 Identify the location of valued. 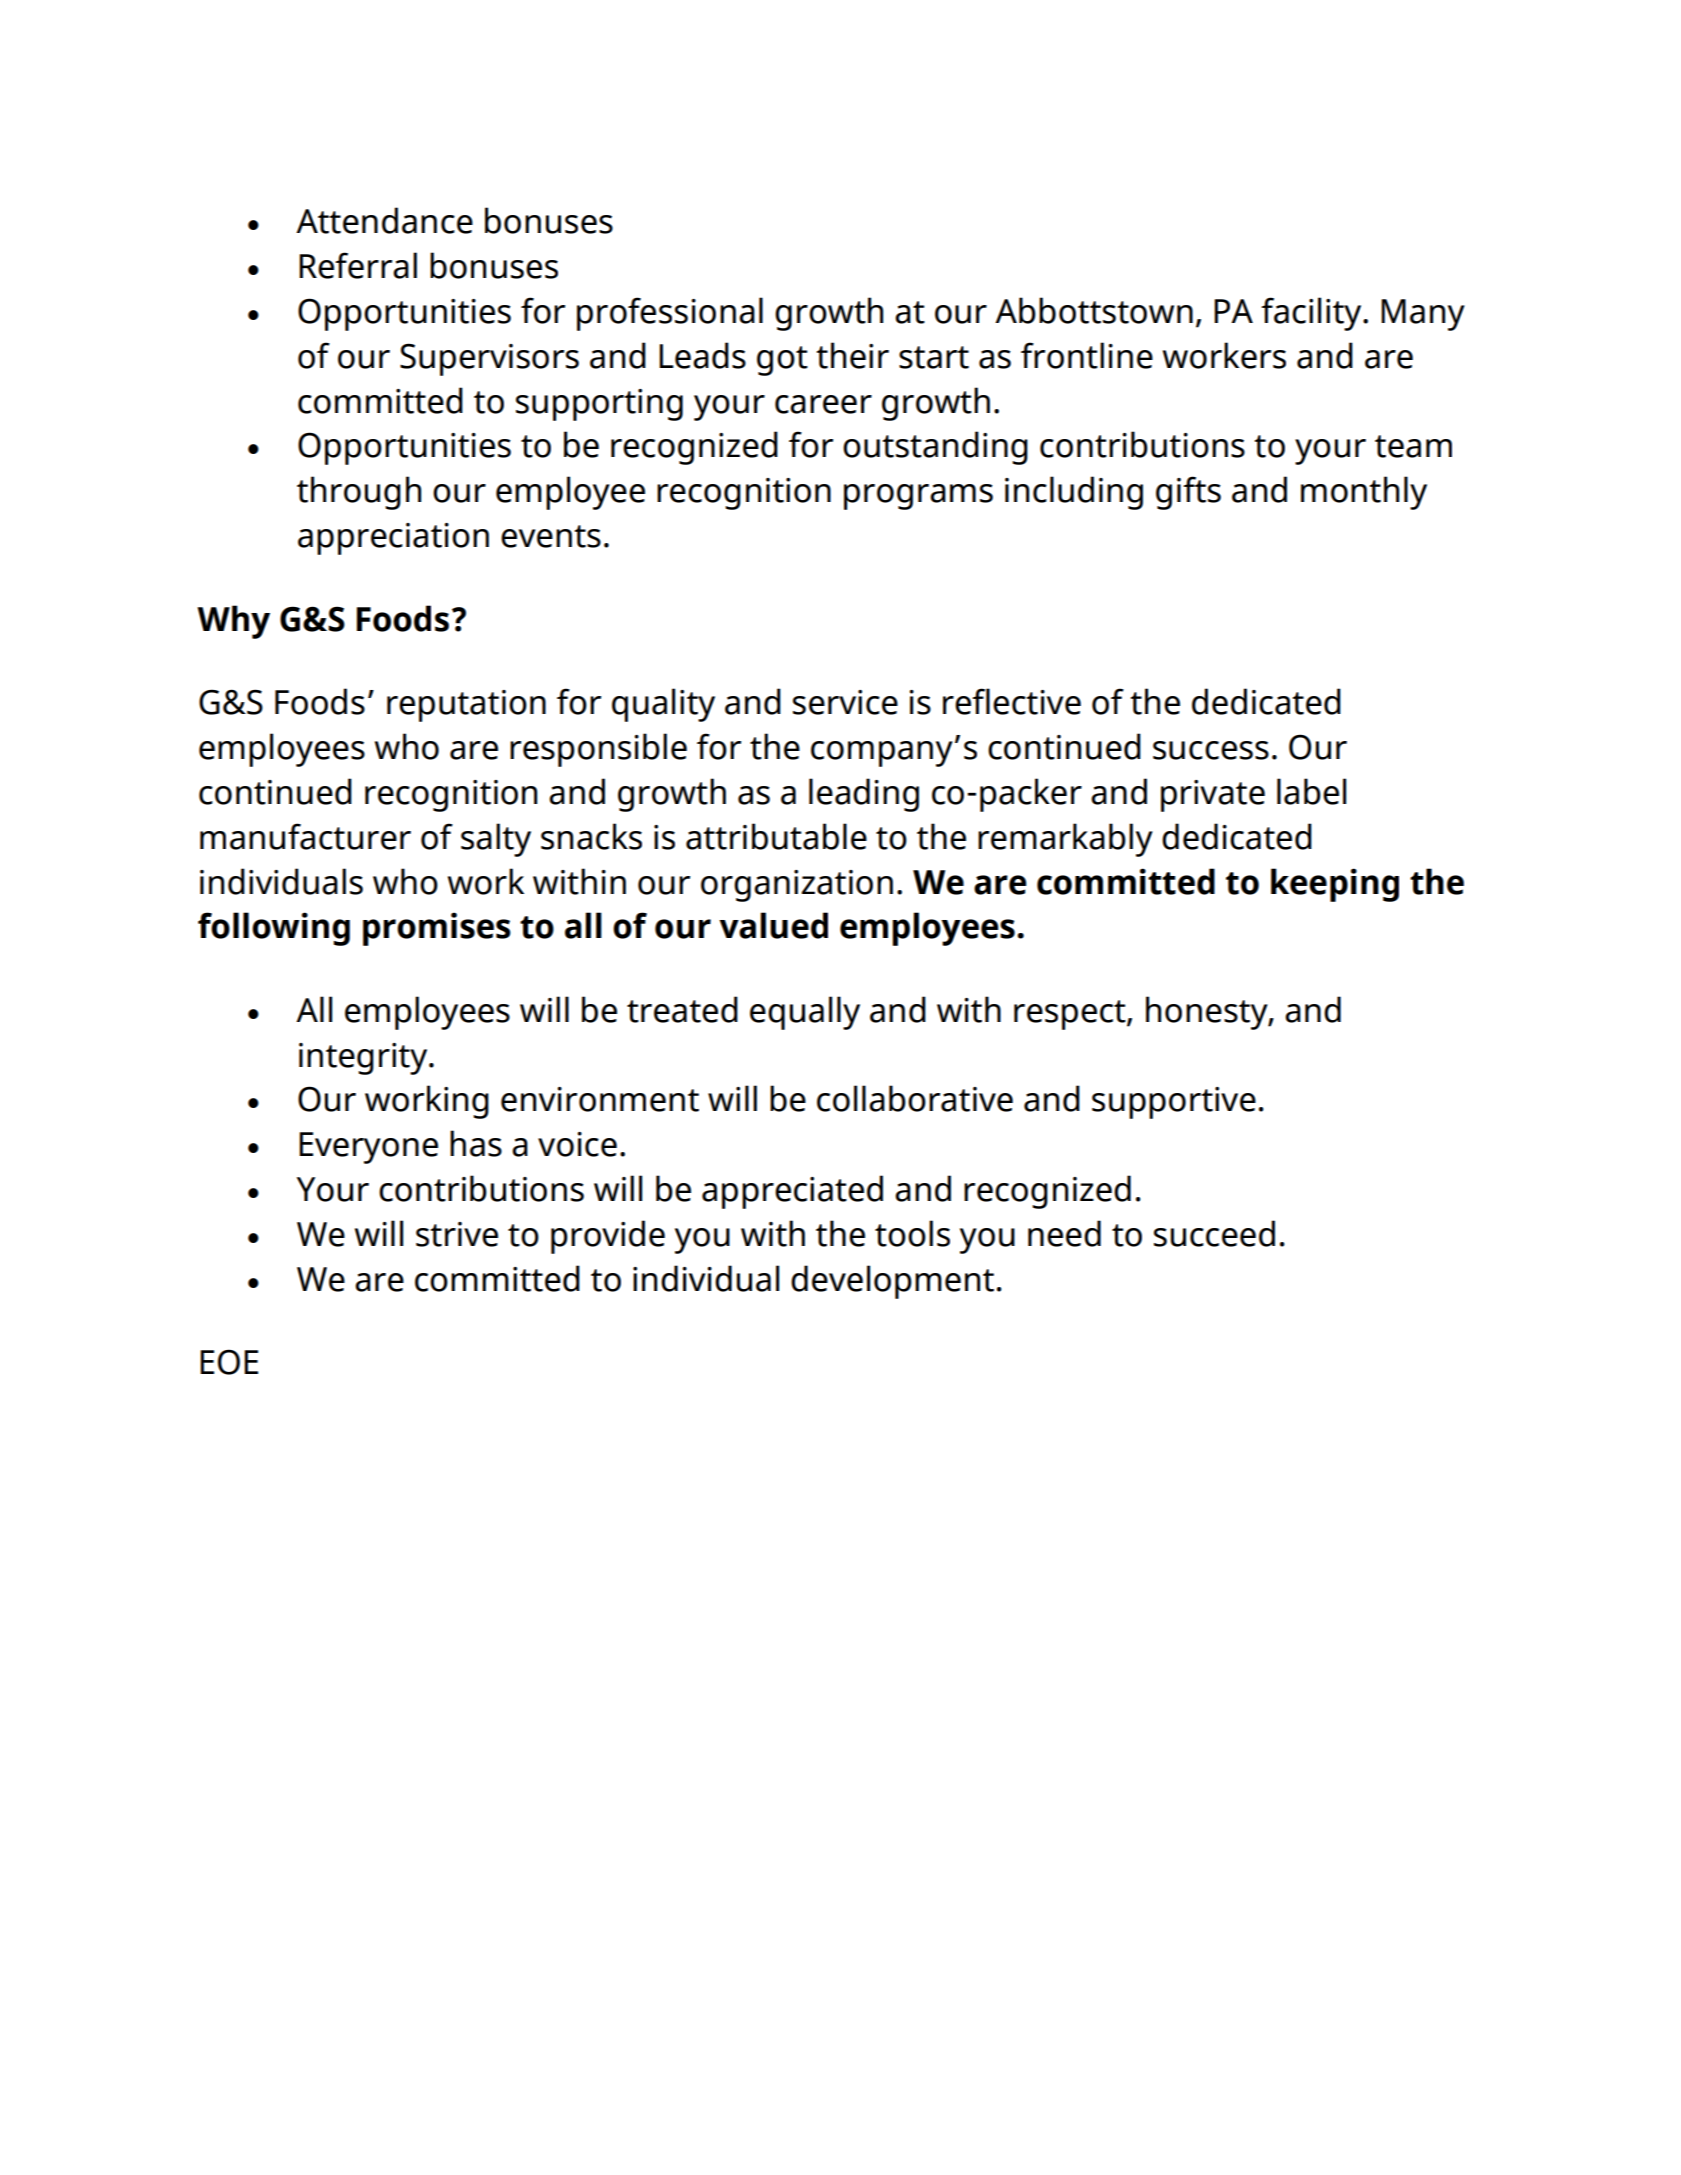
(773, 925).
